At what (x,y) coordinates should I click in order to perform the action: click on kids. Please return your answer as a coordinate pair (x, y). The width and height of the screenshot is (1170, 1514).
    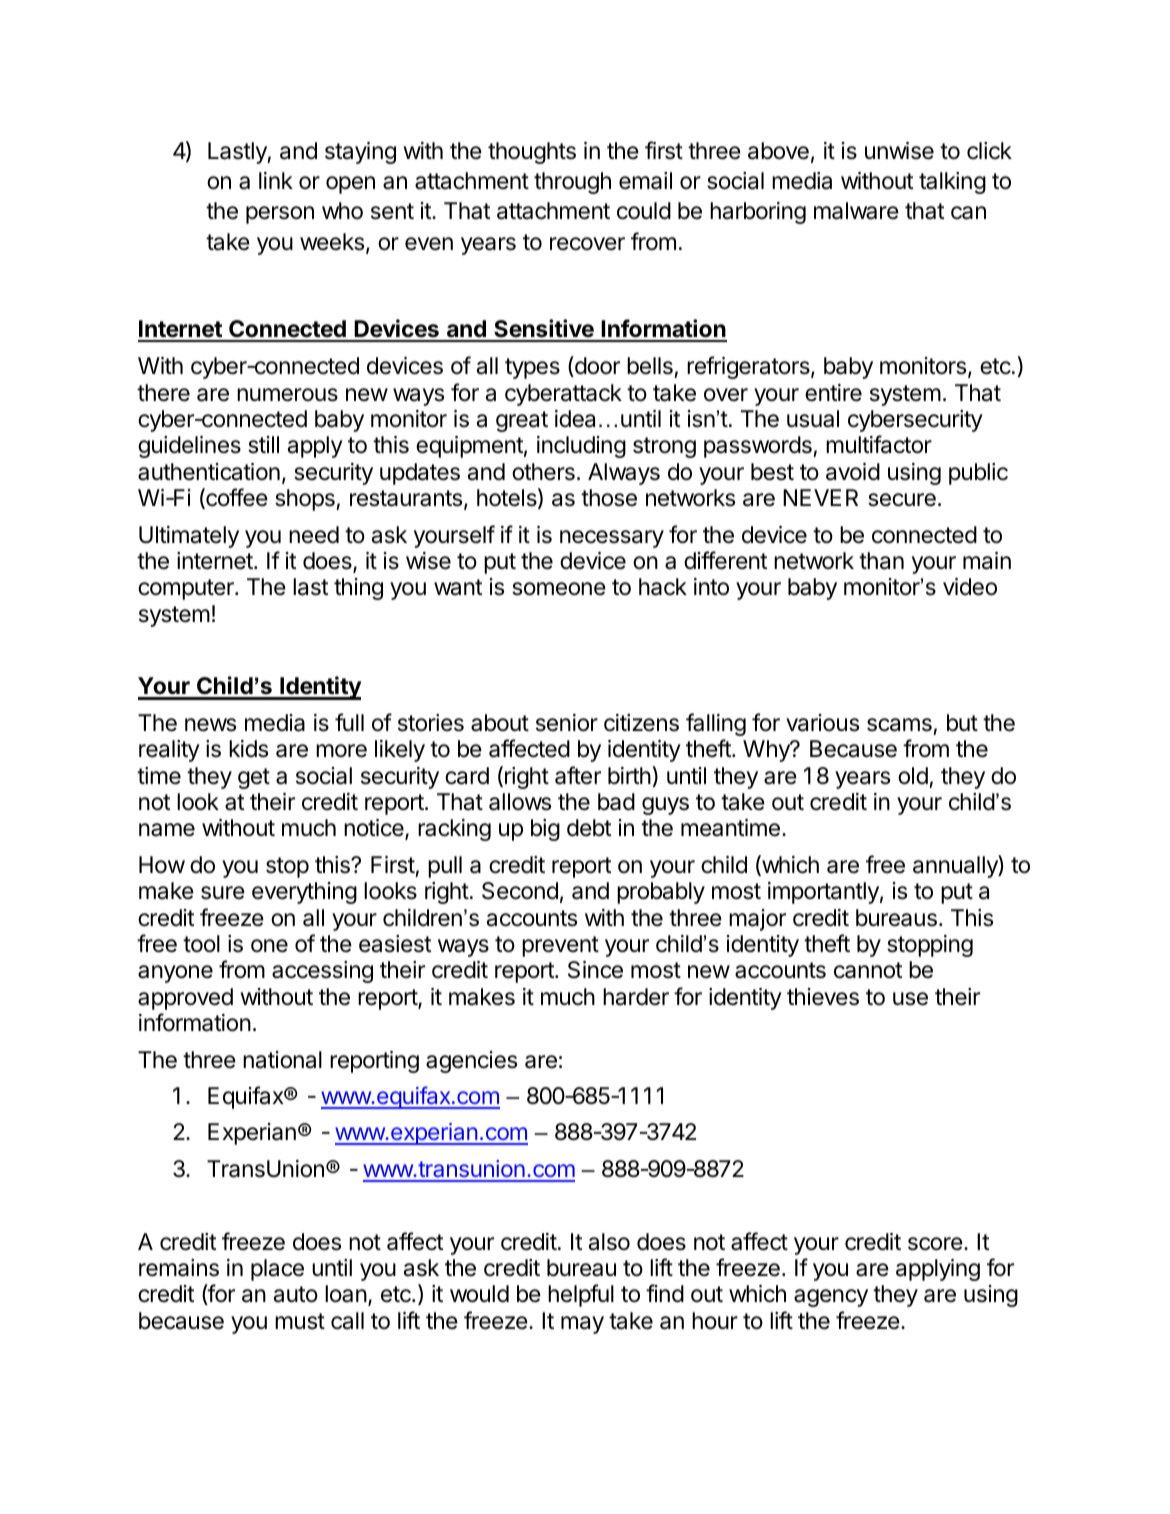
    Looking at the image, I should click on (248, 749).
